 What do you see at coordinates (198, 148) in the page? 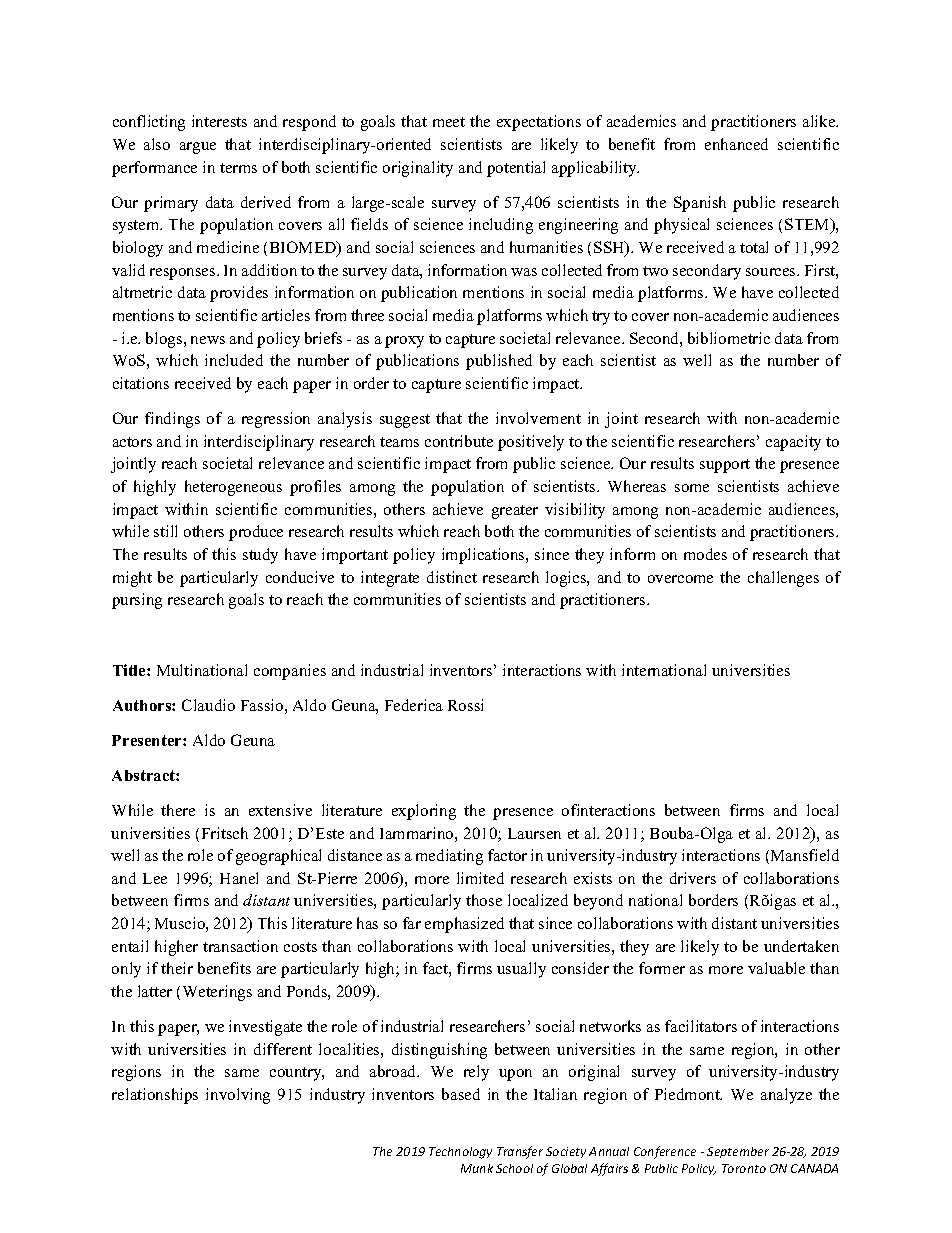
I see `argue` at bounding box center [198, 148].
